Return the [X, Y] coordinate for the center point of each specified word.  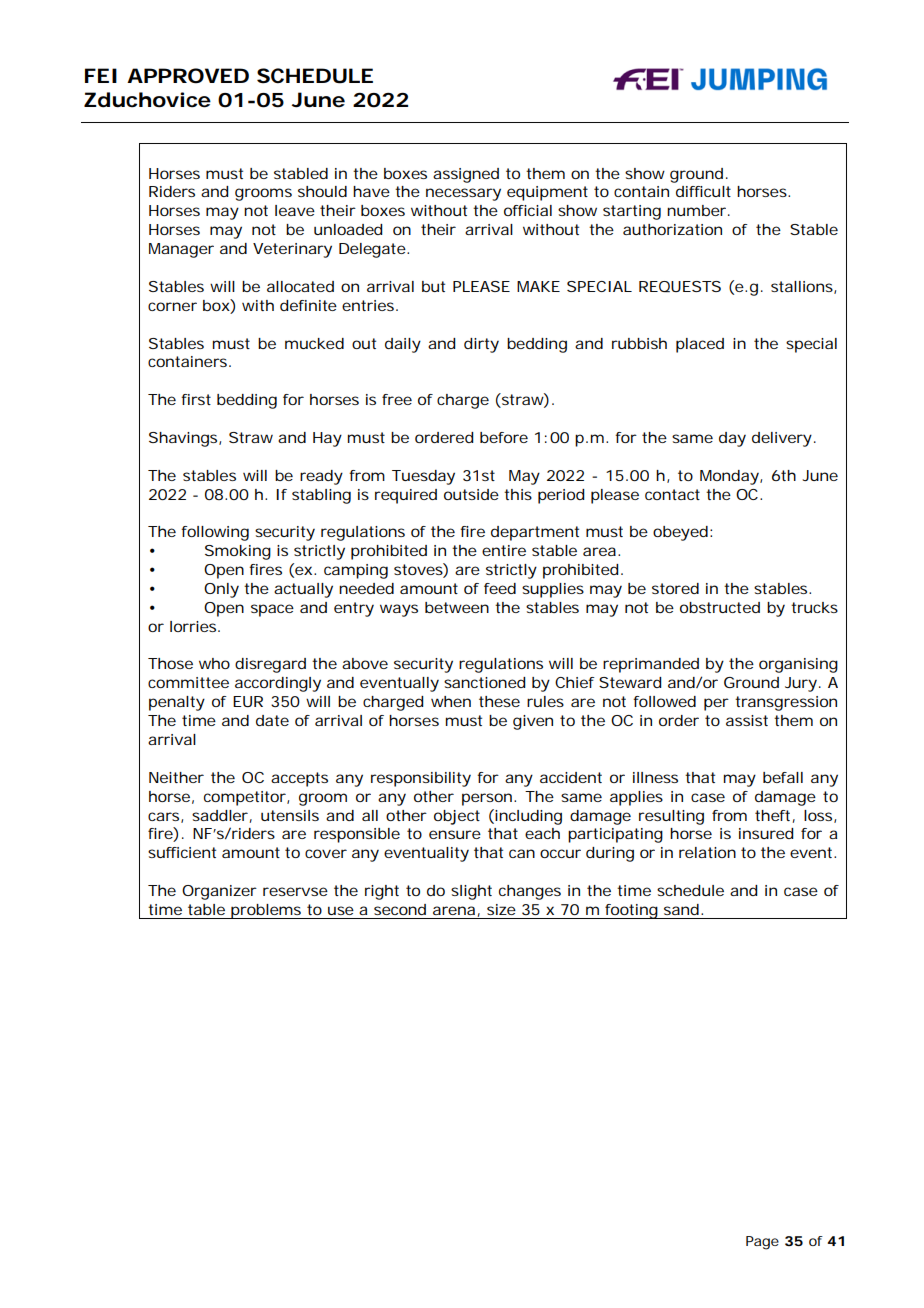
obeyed [680, 533]
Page [762, 1243]
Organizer [219, 892]
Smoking [238, 552]
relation [707, 852]
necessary [463, 194]
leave [295, 210]
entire [504, 550]
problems [266, 911]
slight [471, 892]
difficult [703, 191]
